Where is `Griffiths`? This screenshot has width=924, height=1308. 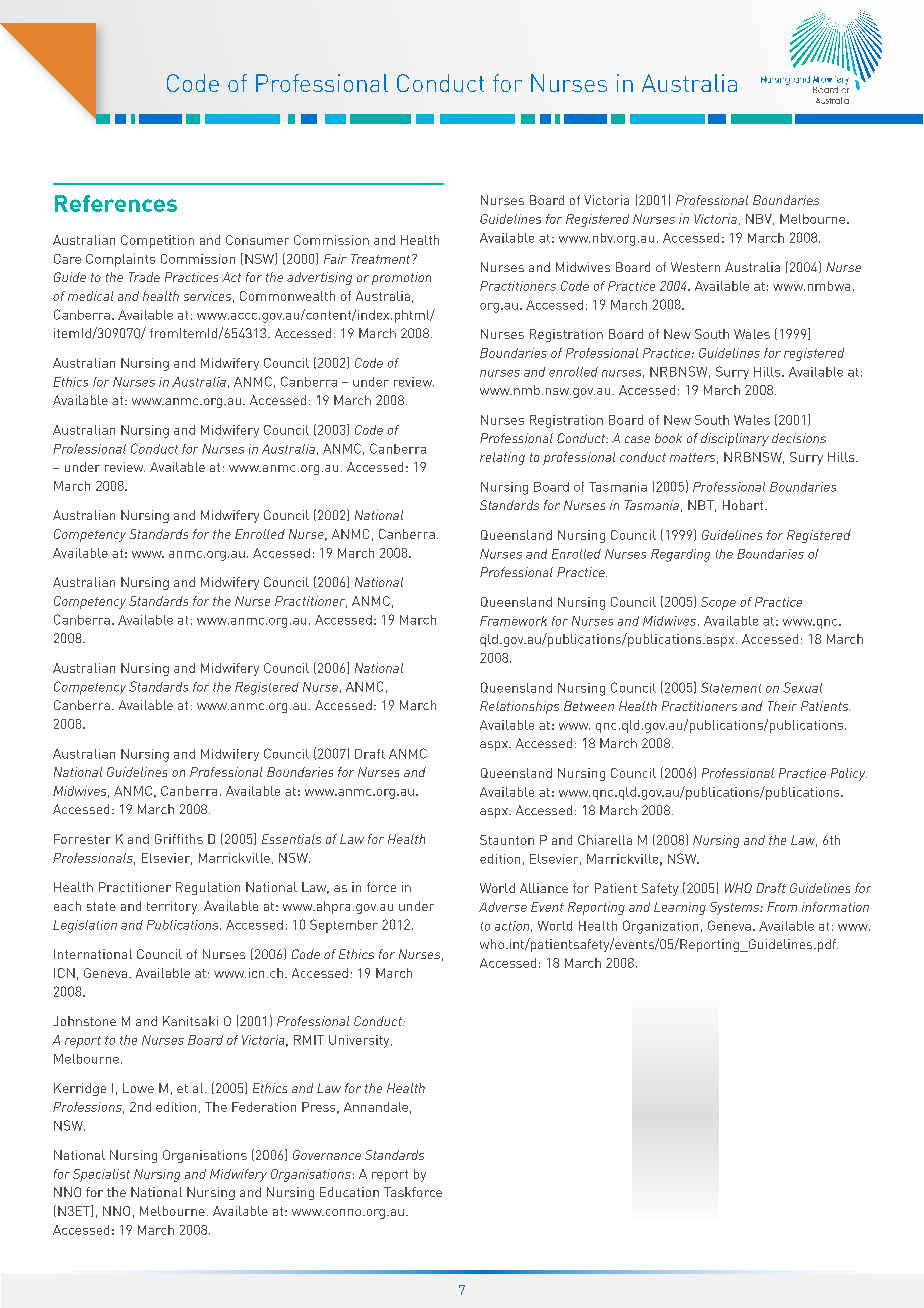
Griffiths is located at coordinates (179, 839).
